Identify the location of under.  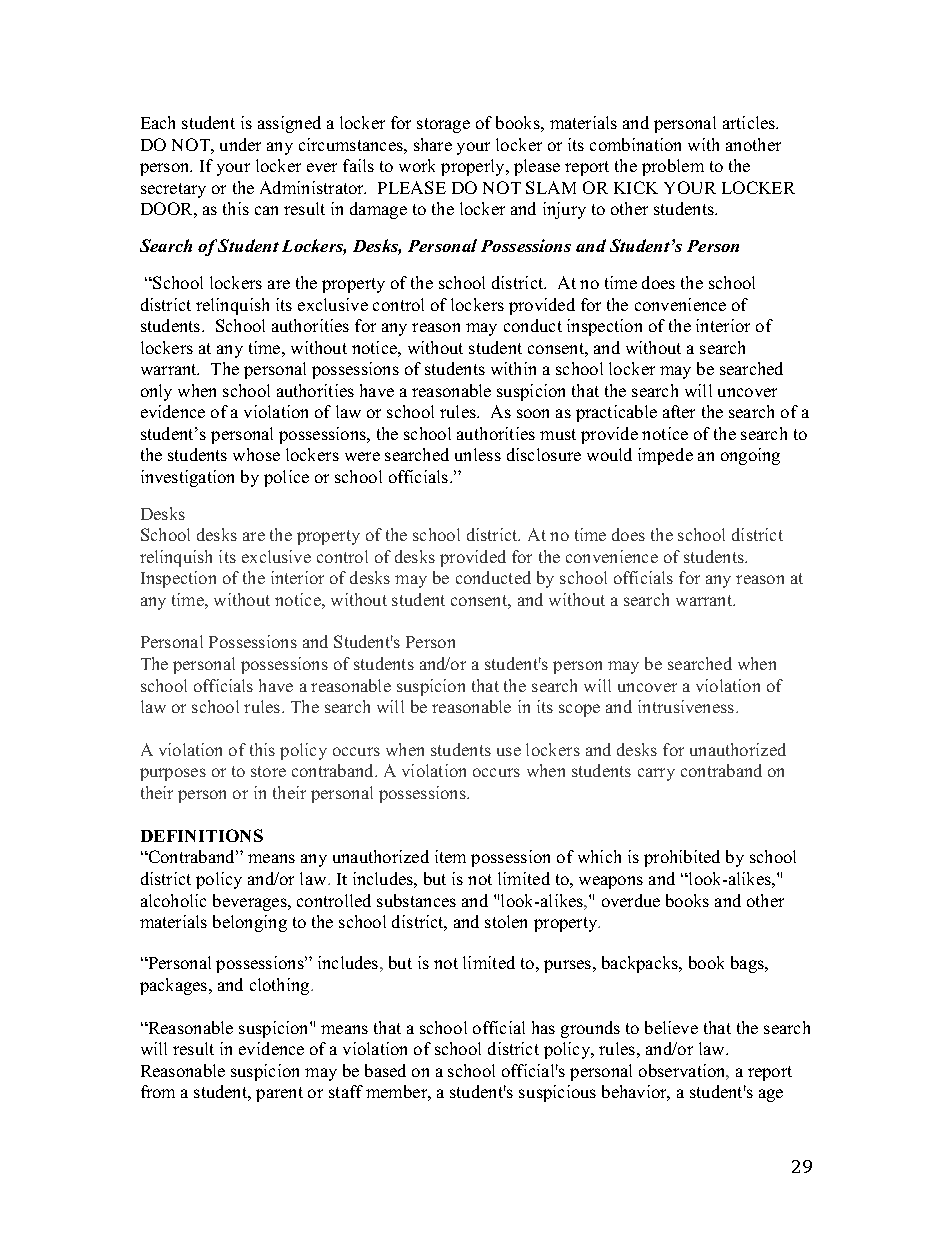
(240, 144).
